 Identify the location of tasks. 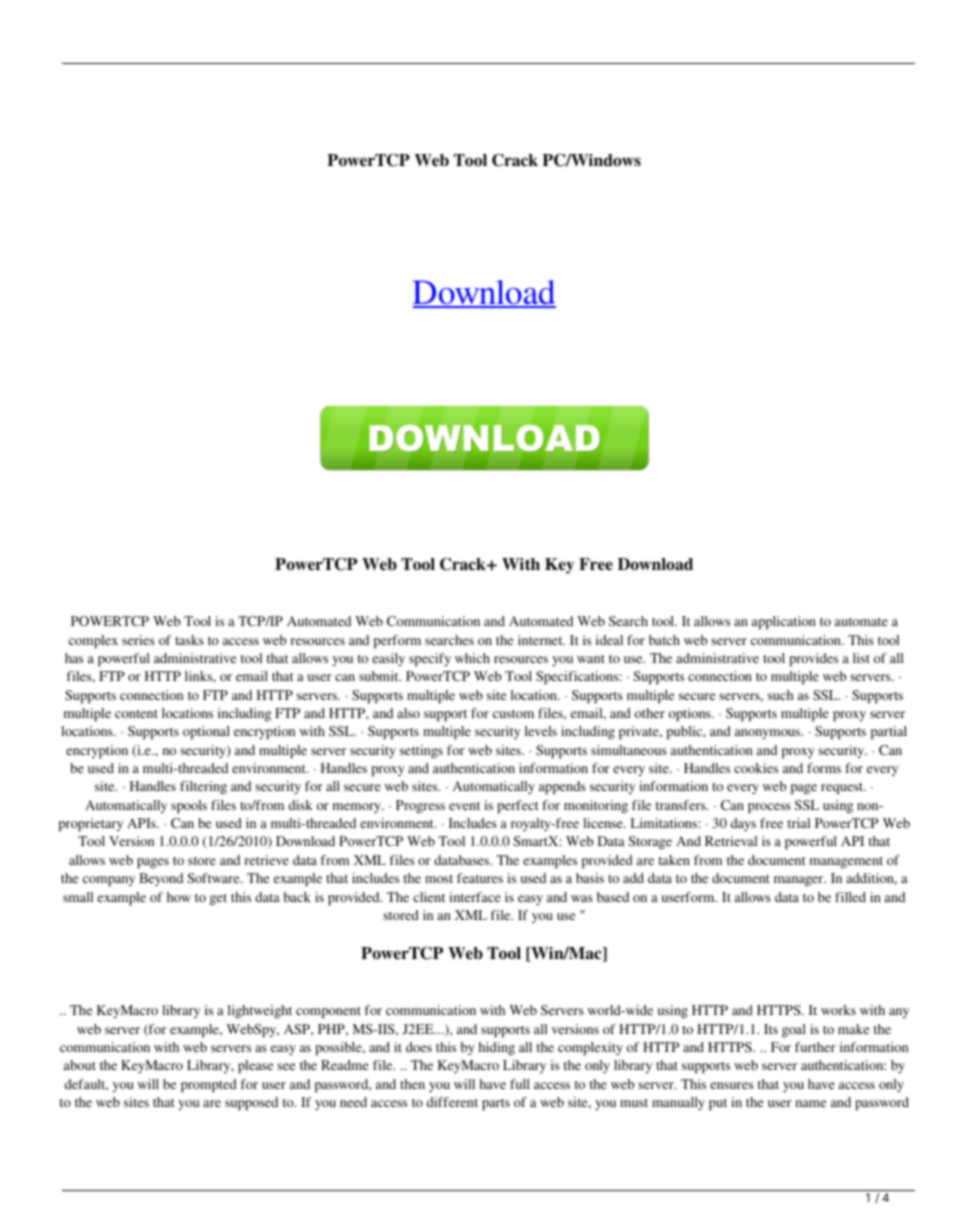
(189, 640).
